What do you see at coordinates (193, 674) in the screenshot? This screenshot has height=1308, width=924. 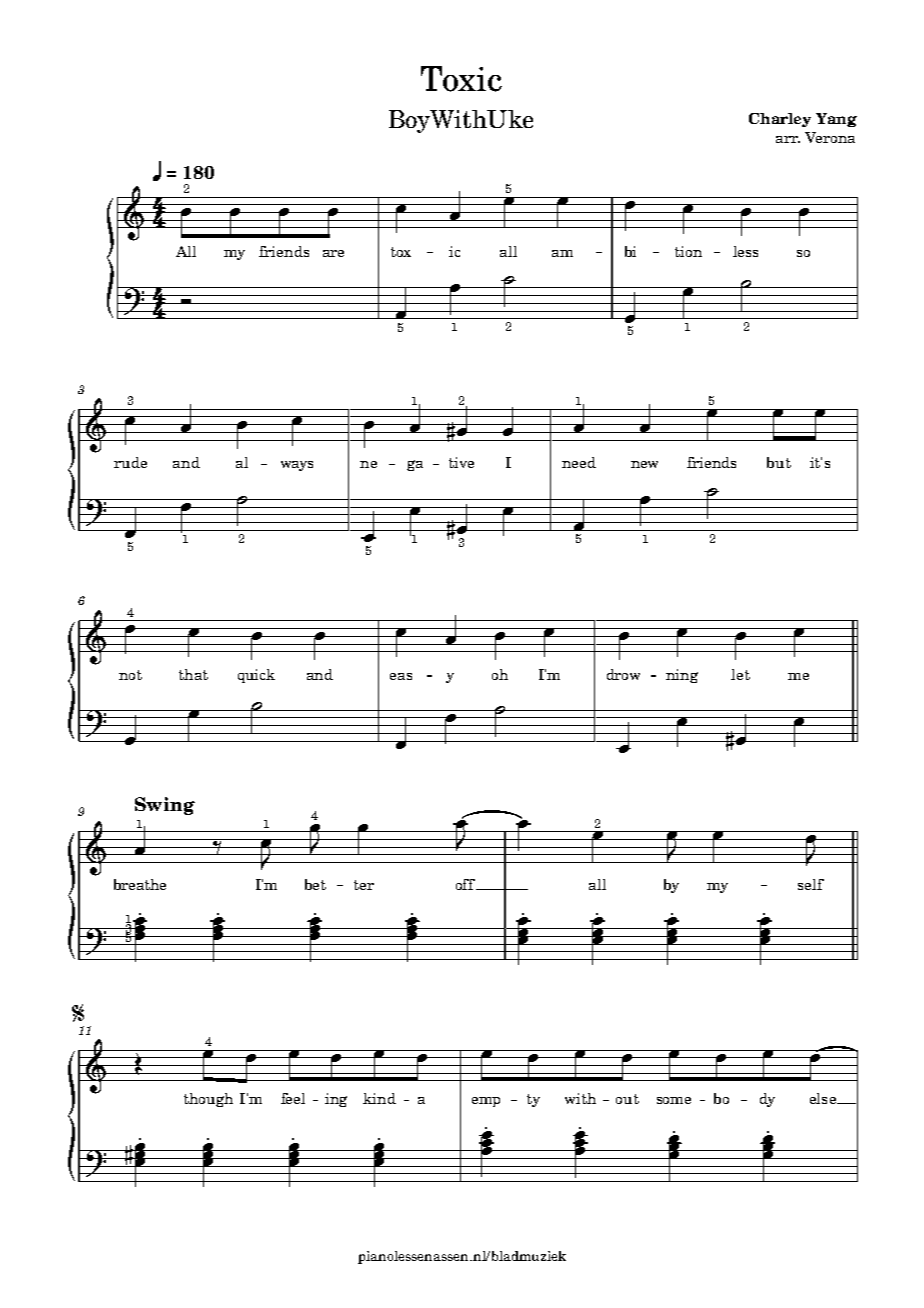 I see `that` at bounding box center [193, 674].
